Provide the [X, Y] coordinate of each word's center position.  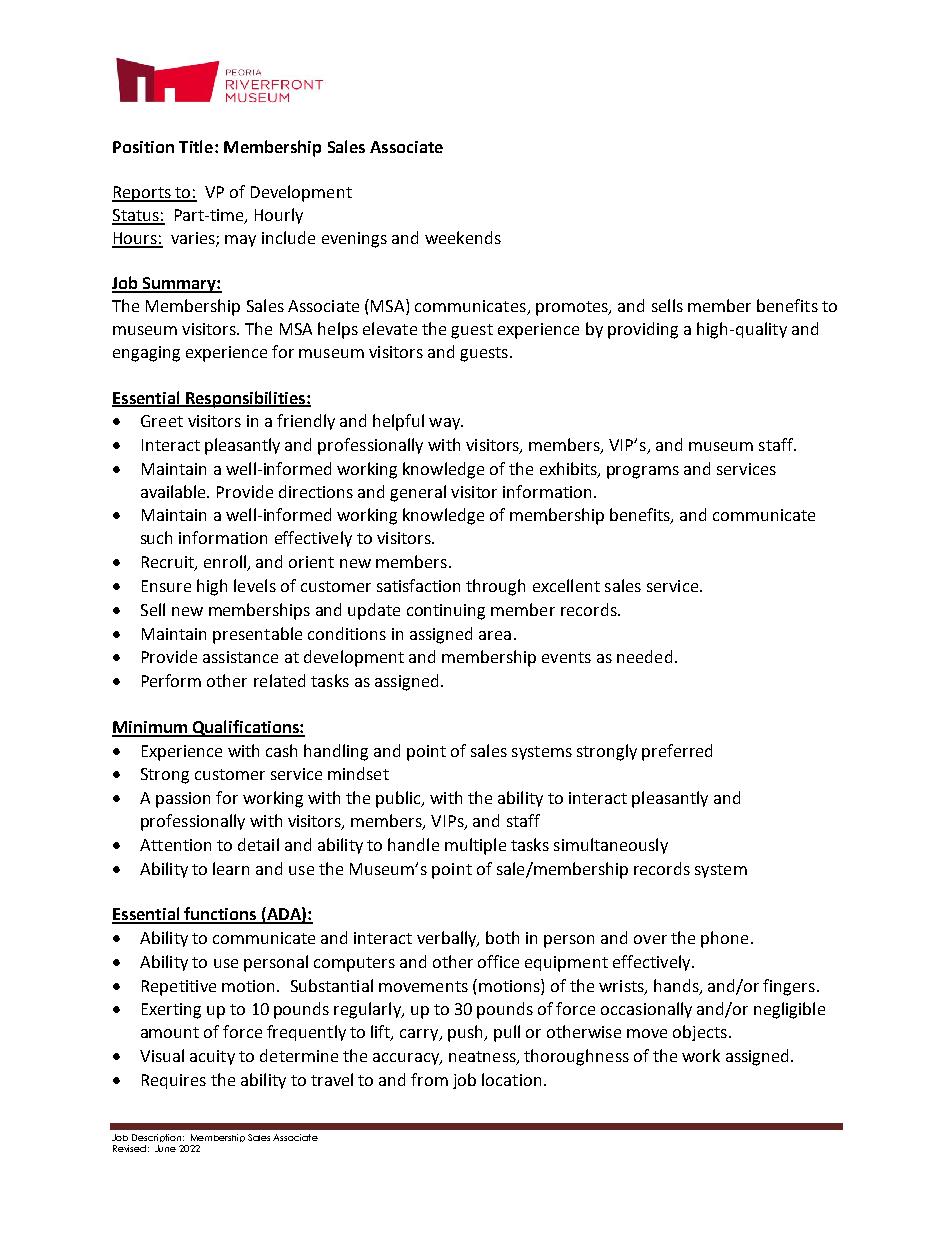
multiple [475, 846]
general [418, 493]
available [175, 491]
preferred [677, 752]
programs [643, 472]
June [165, 1148]
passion [183, 800]
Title [196, 146]
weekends [463, 237]
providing [643, 330]
